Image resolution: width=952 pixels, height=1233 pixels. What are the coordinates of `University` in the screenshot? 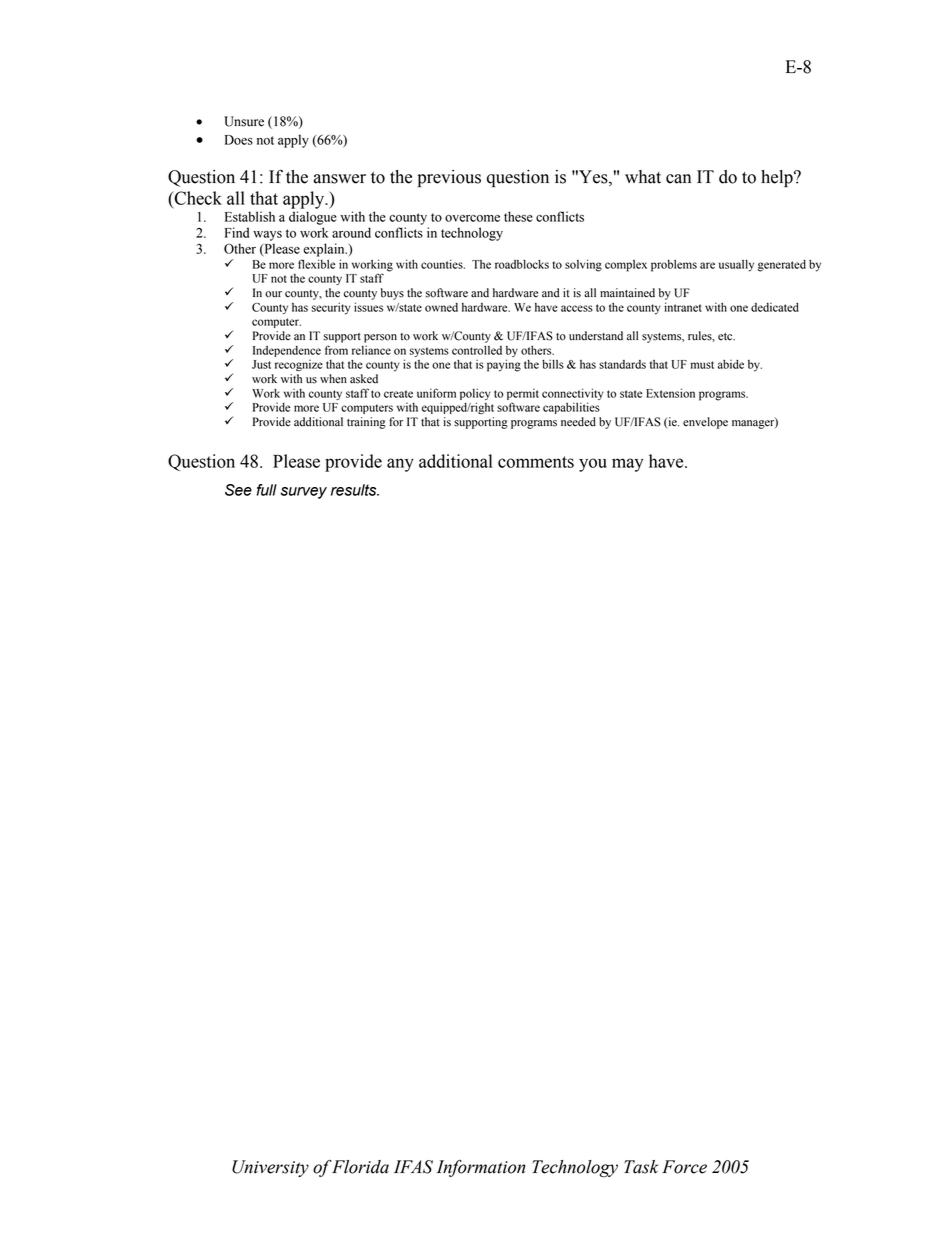 It's located at (270, 1168).
